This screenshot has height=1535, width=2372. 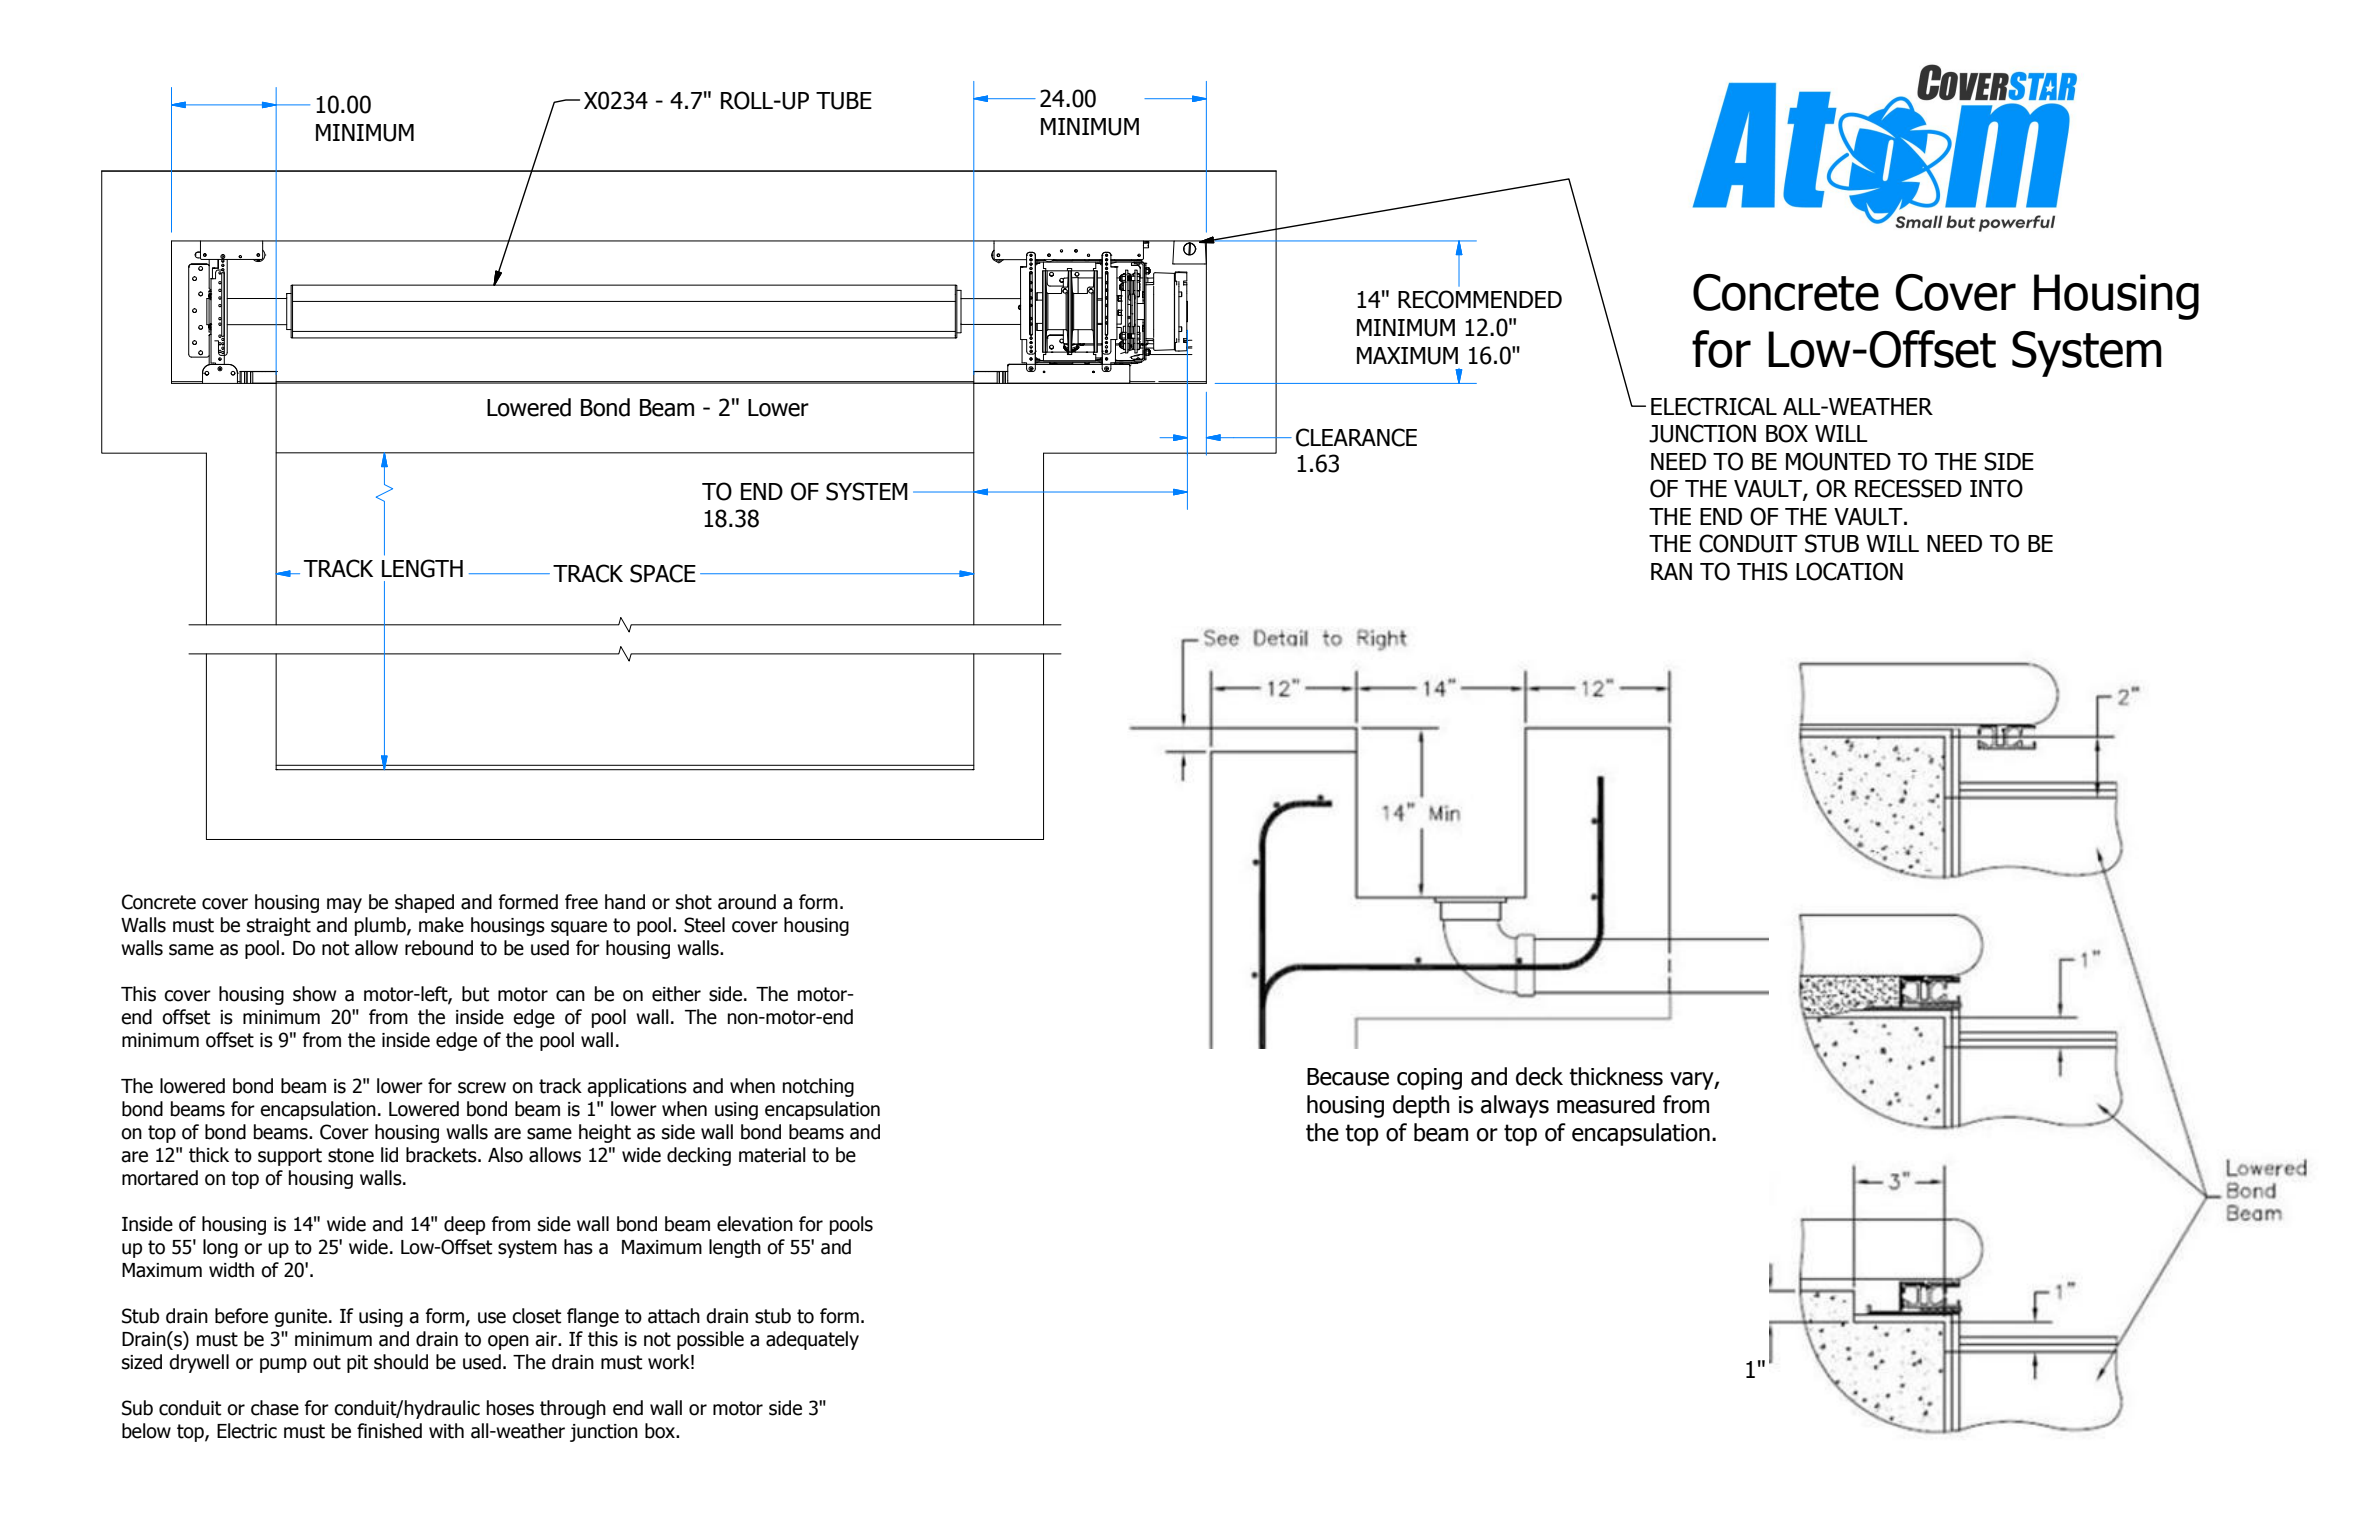 I want to click on pit, so click(x=357, y=1364).
